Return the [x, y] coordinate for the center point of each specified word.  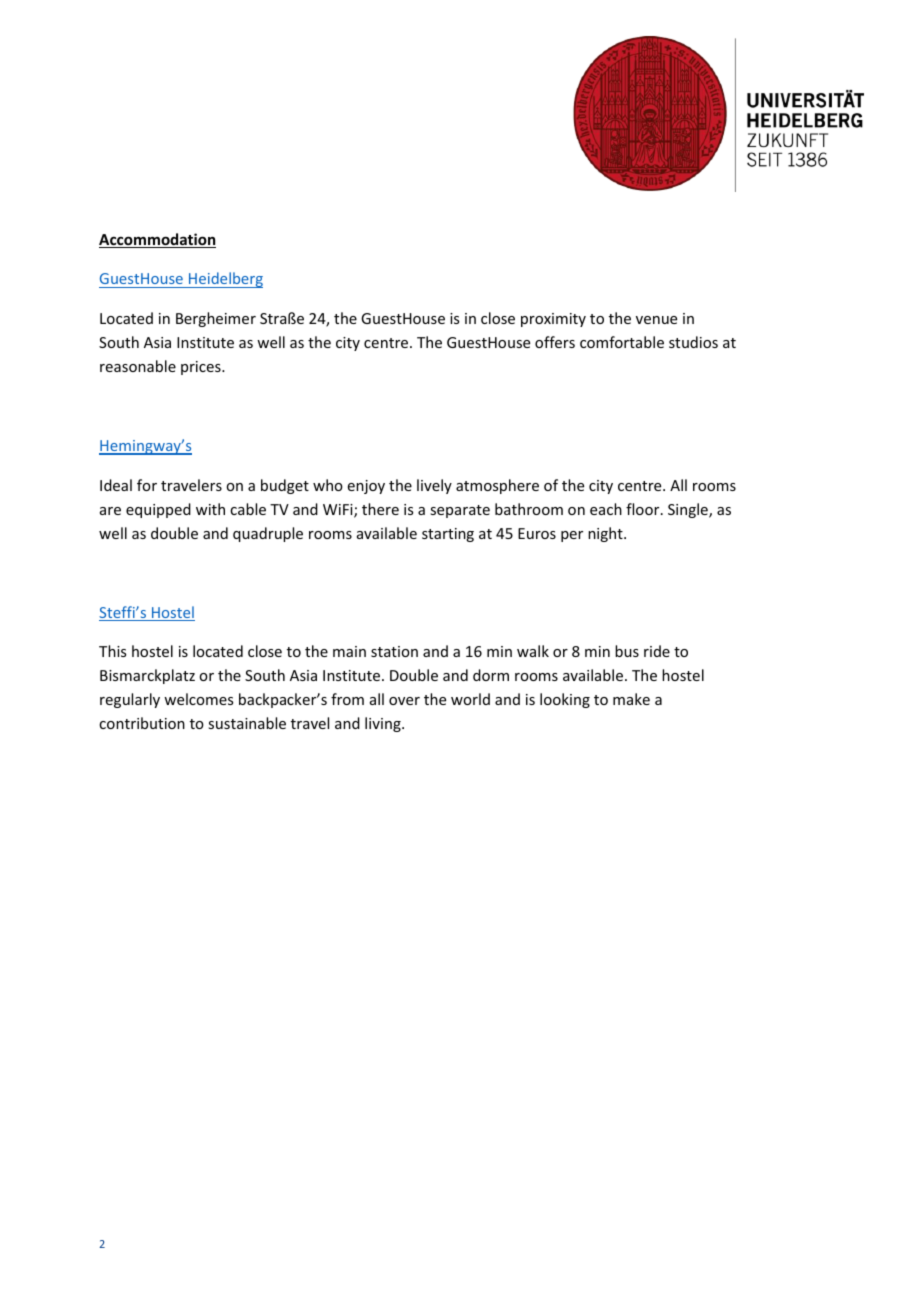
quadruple [268, 534]
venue [656, 320]
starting [448, 535]
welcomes [198, 699]
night [606, 534]
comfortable [622, 342]
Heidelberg [225, 280]
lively [434, 486]
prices [202, 368]
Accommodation [157, 240]
